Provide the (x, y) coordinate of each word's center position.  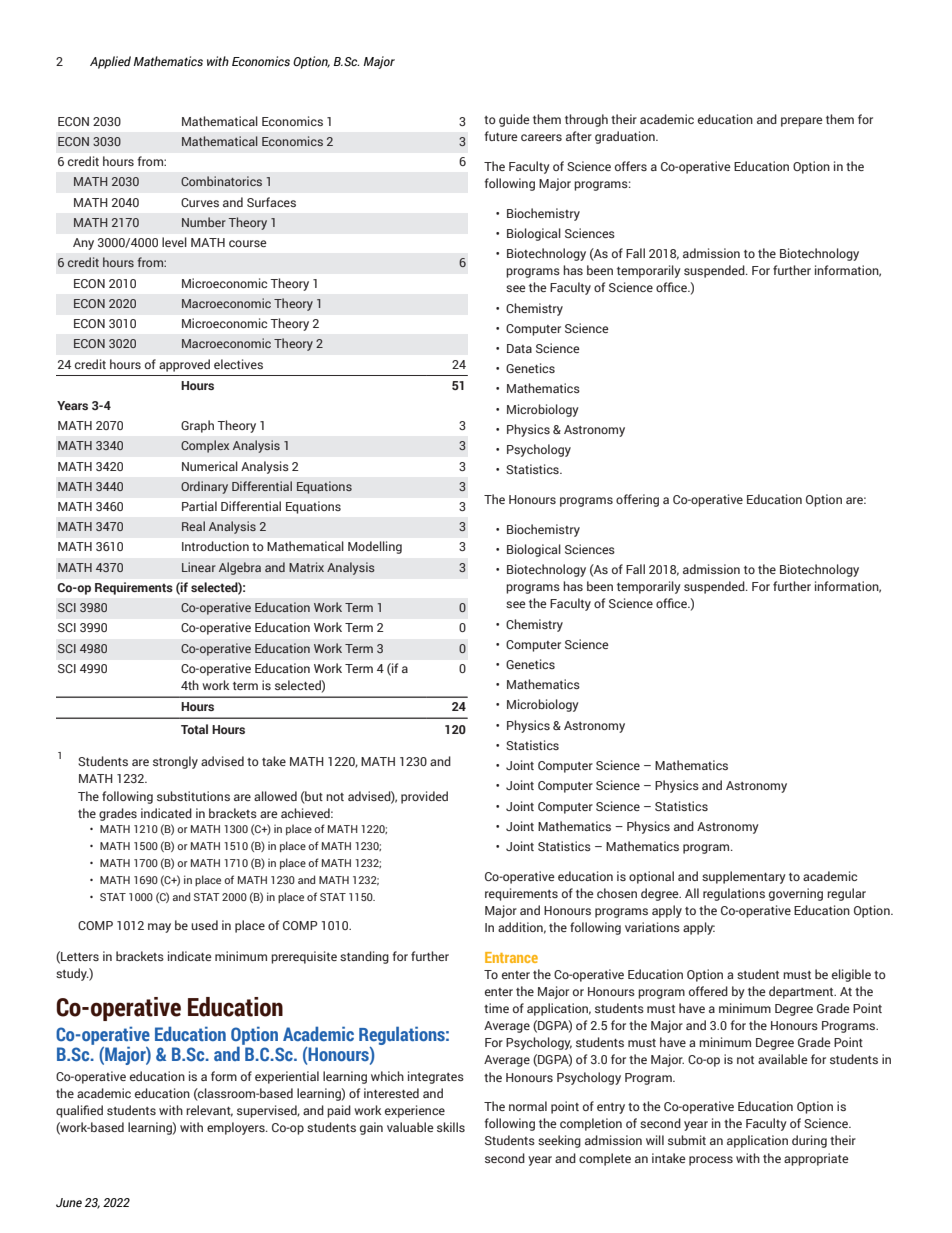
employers (237, 1128)
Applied (110, 62)
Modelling (375, 547)
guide (514, 120)
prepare (802, 122)
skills (451, 1127)
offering (637, 500)
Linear (199, 567)
